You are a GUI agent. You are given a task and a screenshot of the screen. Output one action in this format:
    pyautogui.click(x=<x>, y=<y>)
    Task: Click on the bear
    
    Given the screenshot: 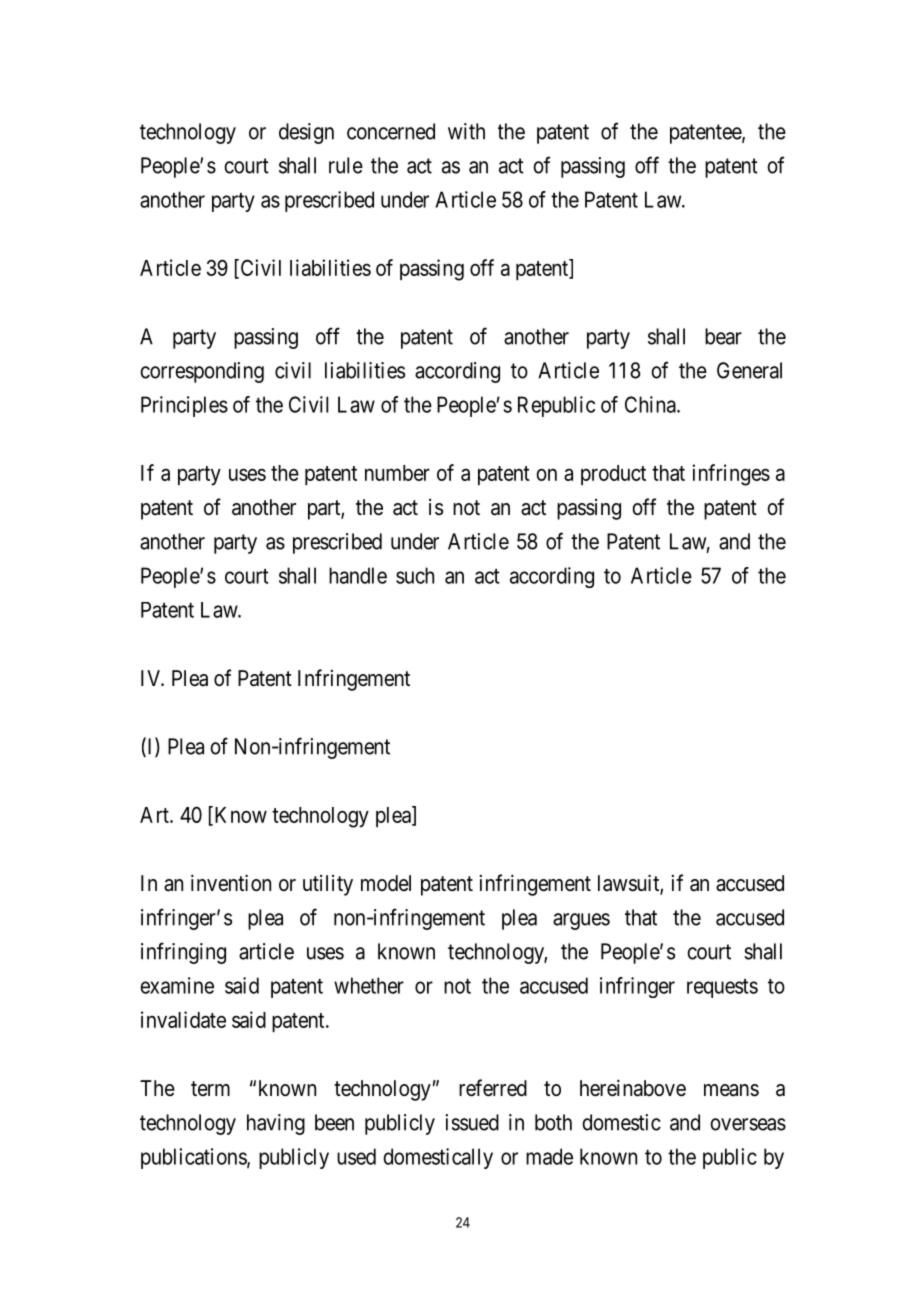 What is the action you would take?
    pyautogui.click(x=723, y=336)
